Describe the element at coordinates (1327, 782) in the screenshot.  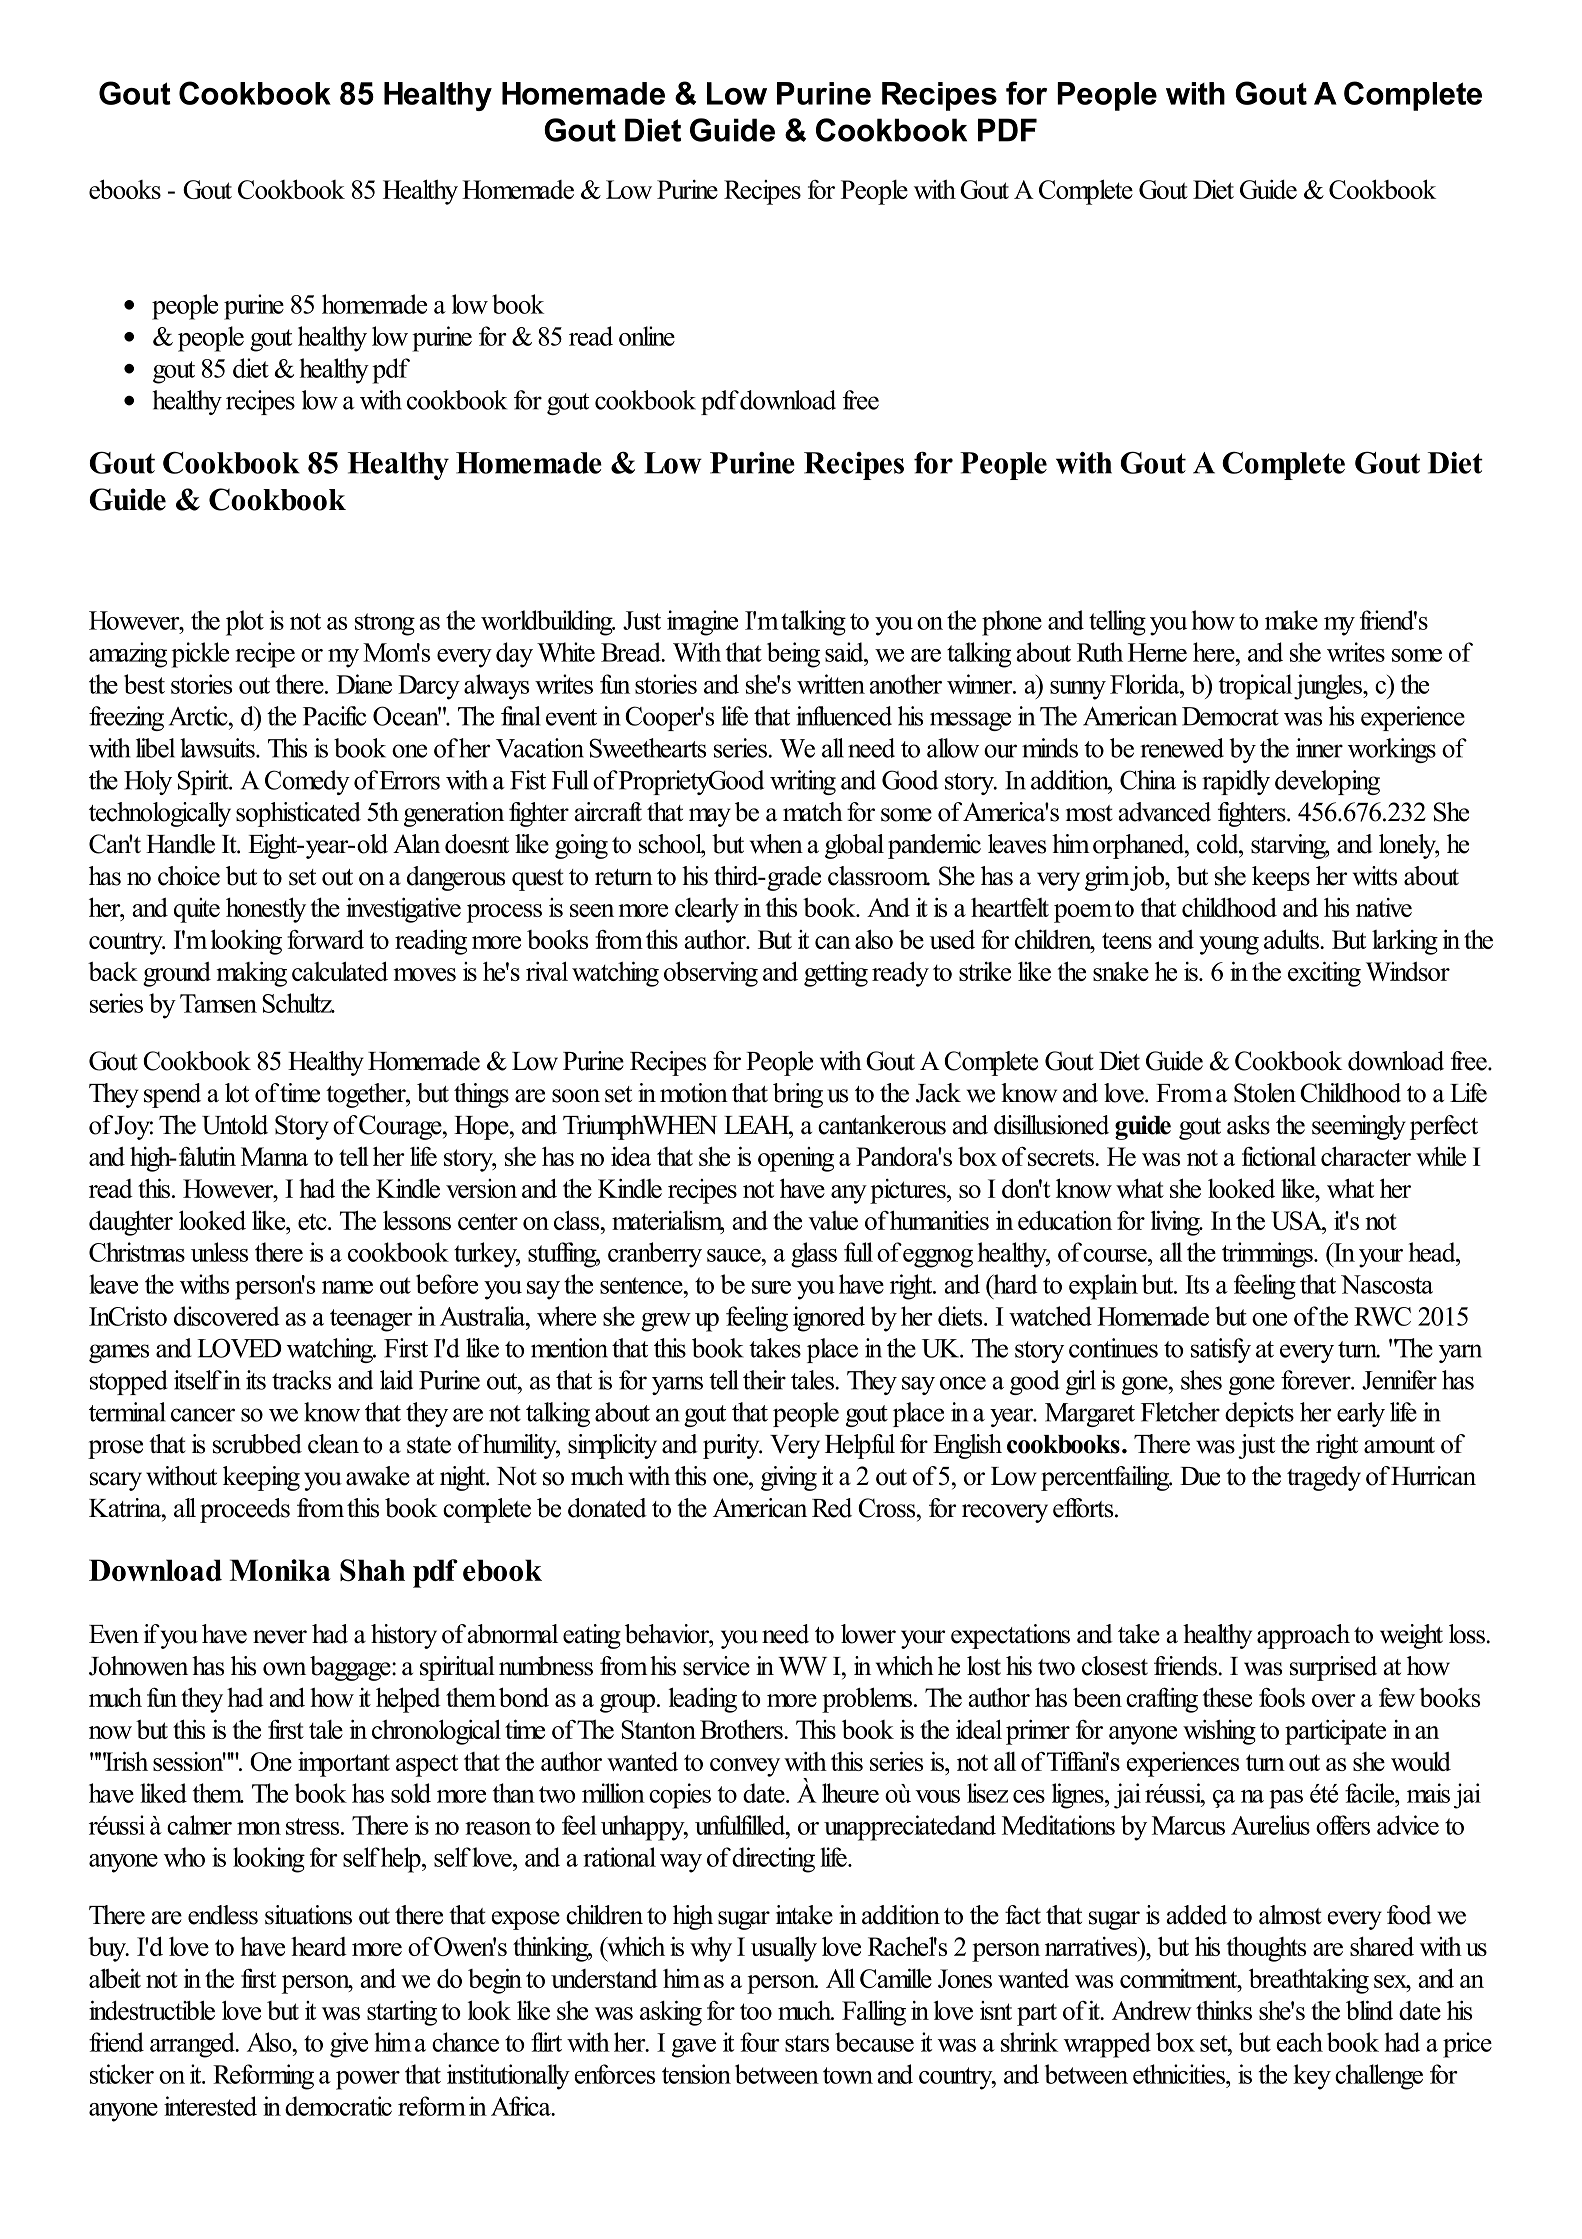
I see `developing` at that location.
